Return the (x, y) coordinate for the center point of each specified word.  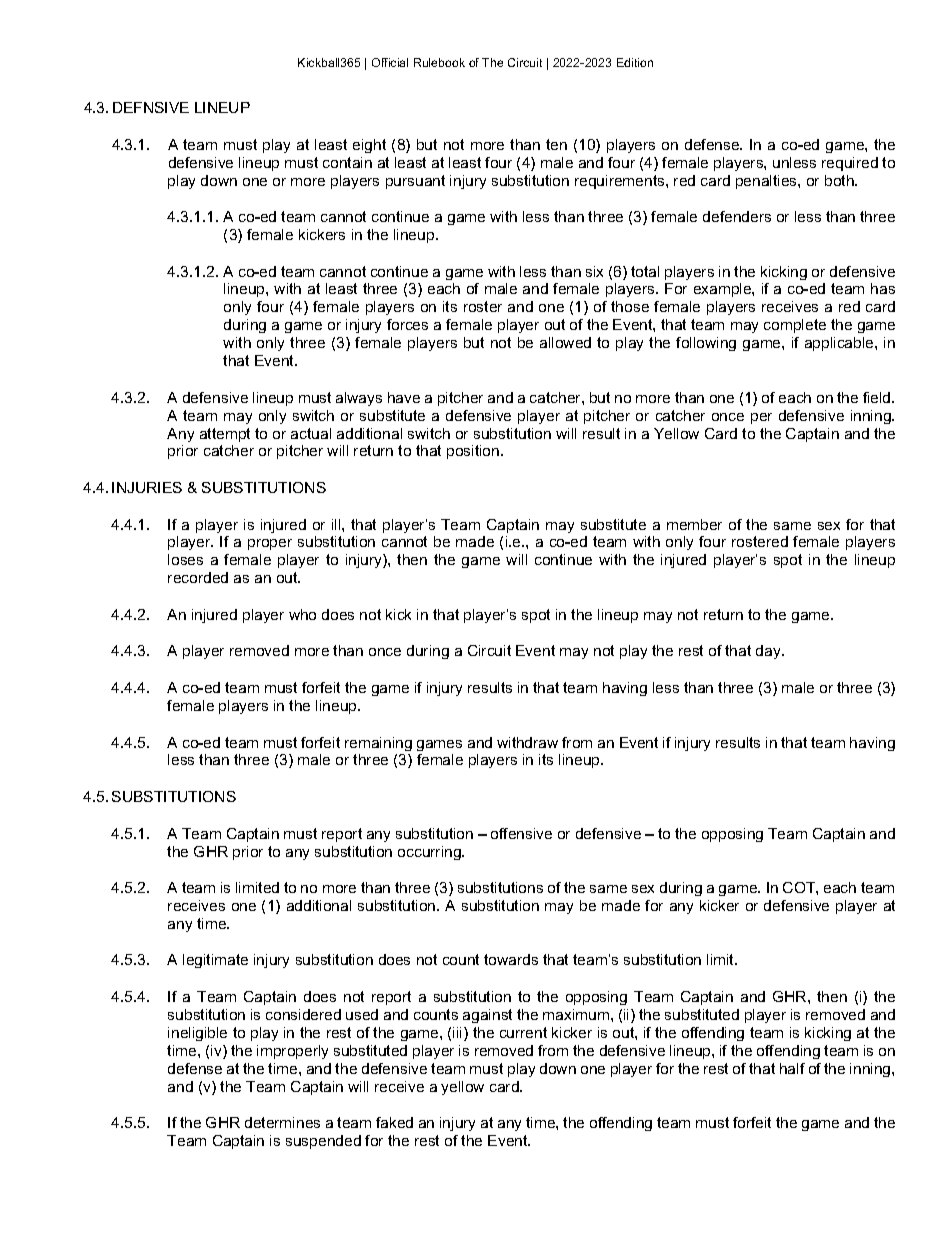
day (769, 652)
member (694, 524)
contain (347, 162)
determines (282, 1122)
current (523, 1032)
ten (556, 144)
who (302, 614)
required (850, 164)
